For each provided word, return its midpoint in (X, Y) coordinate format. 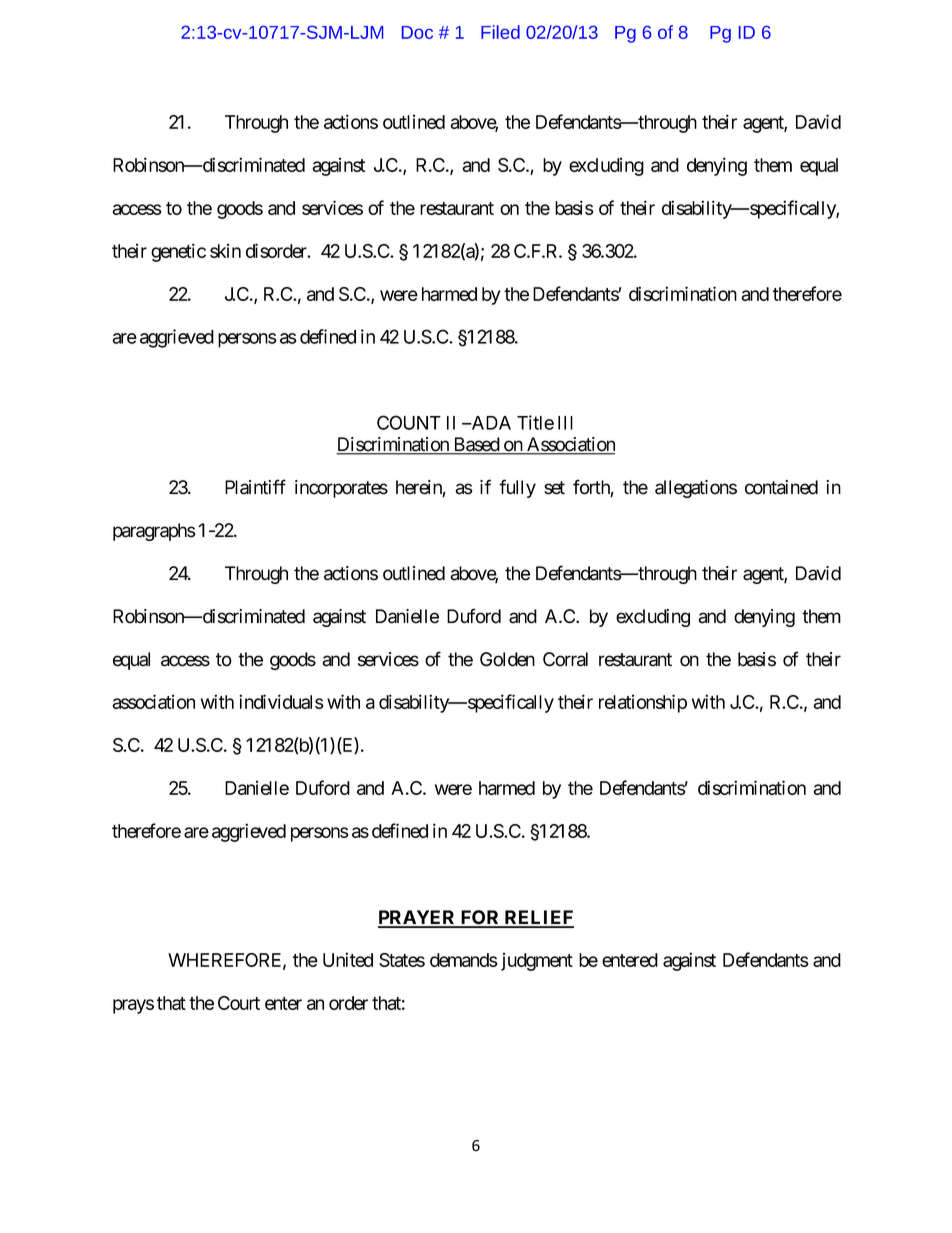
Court (239, 1003)
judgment (537, 962)
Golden (507, 659)
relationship (643, 703)
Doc (417, 32)
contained (781, 487)
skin (225, 250)
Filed (500, 32)
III (565, 423)
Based (476, 445)
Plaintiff (255, 487)
